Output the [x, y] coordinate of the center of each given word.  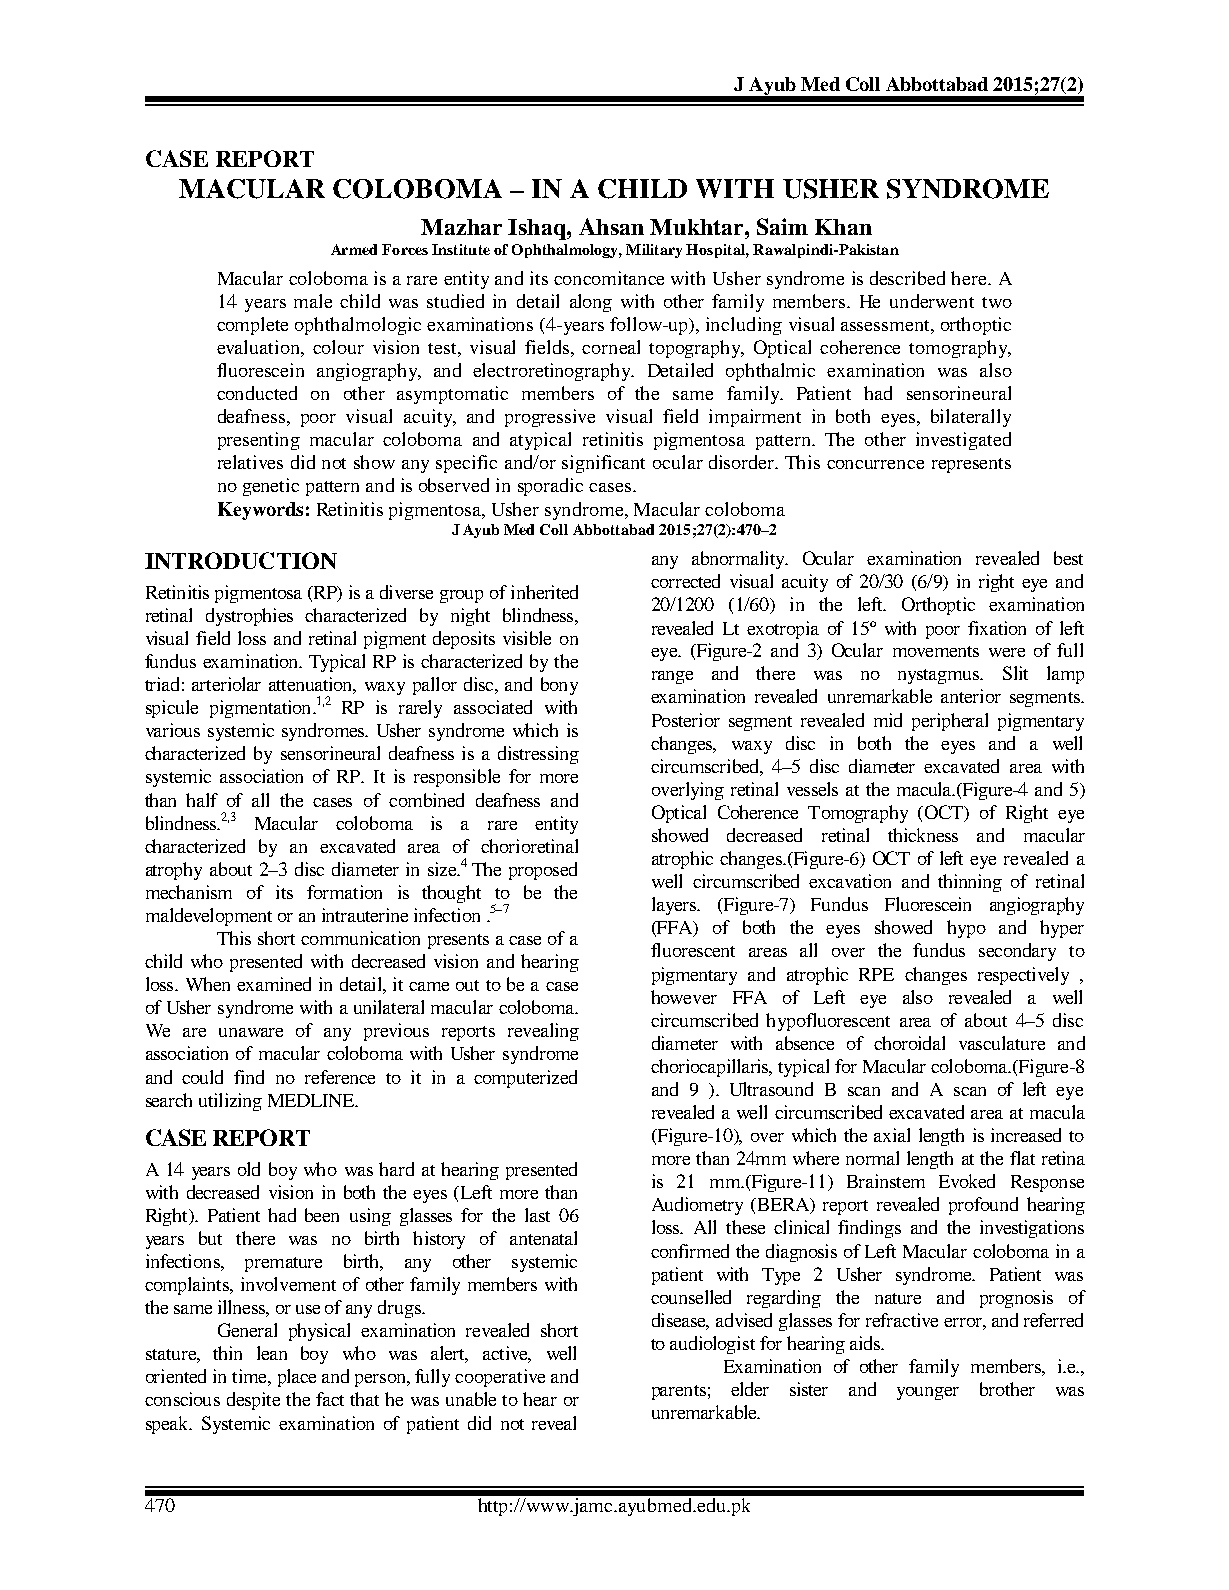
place [297, 1378]
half [202, 800]
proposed [543, 871]
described [907, 278]
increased [1026, 1135]
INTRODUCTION [241, 560]
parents [679, 1392]
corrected [685, 581]
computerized [525, 1079]
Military [654, 251]
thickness [923, 835]
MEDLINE [312, 1100]
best [1068, 558]
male [313, 301]
